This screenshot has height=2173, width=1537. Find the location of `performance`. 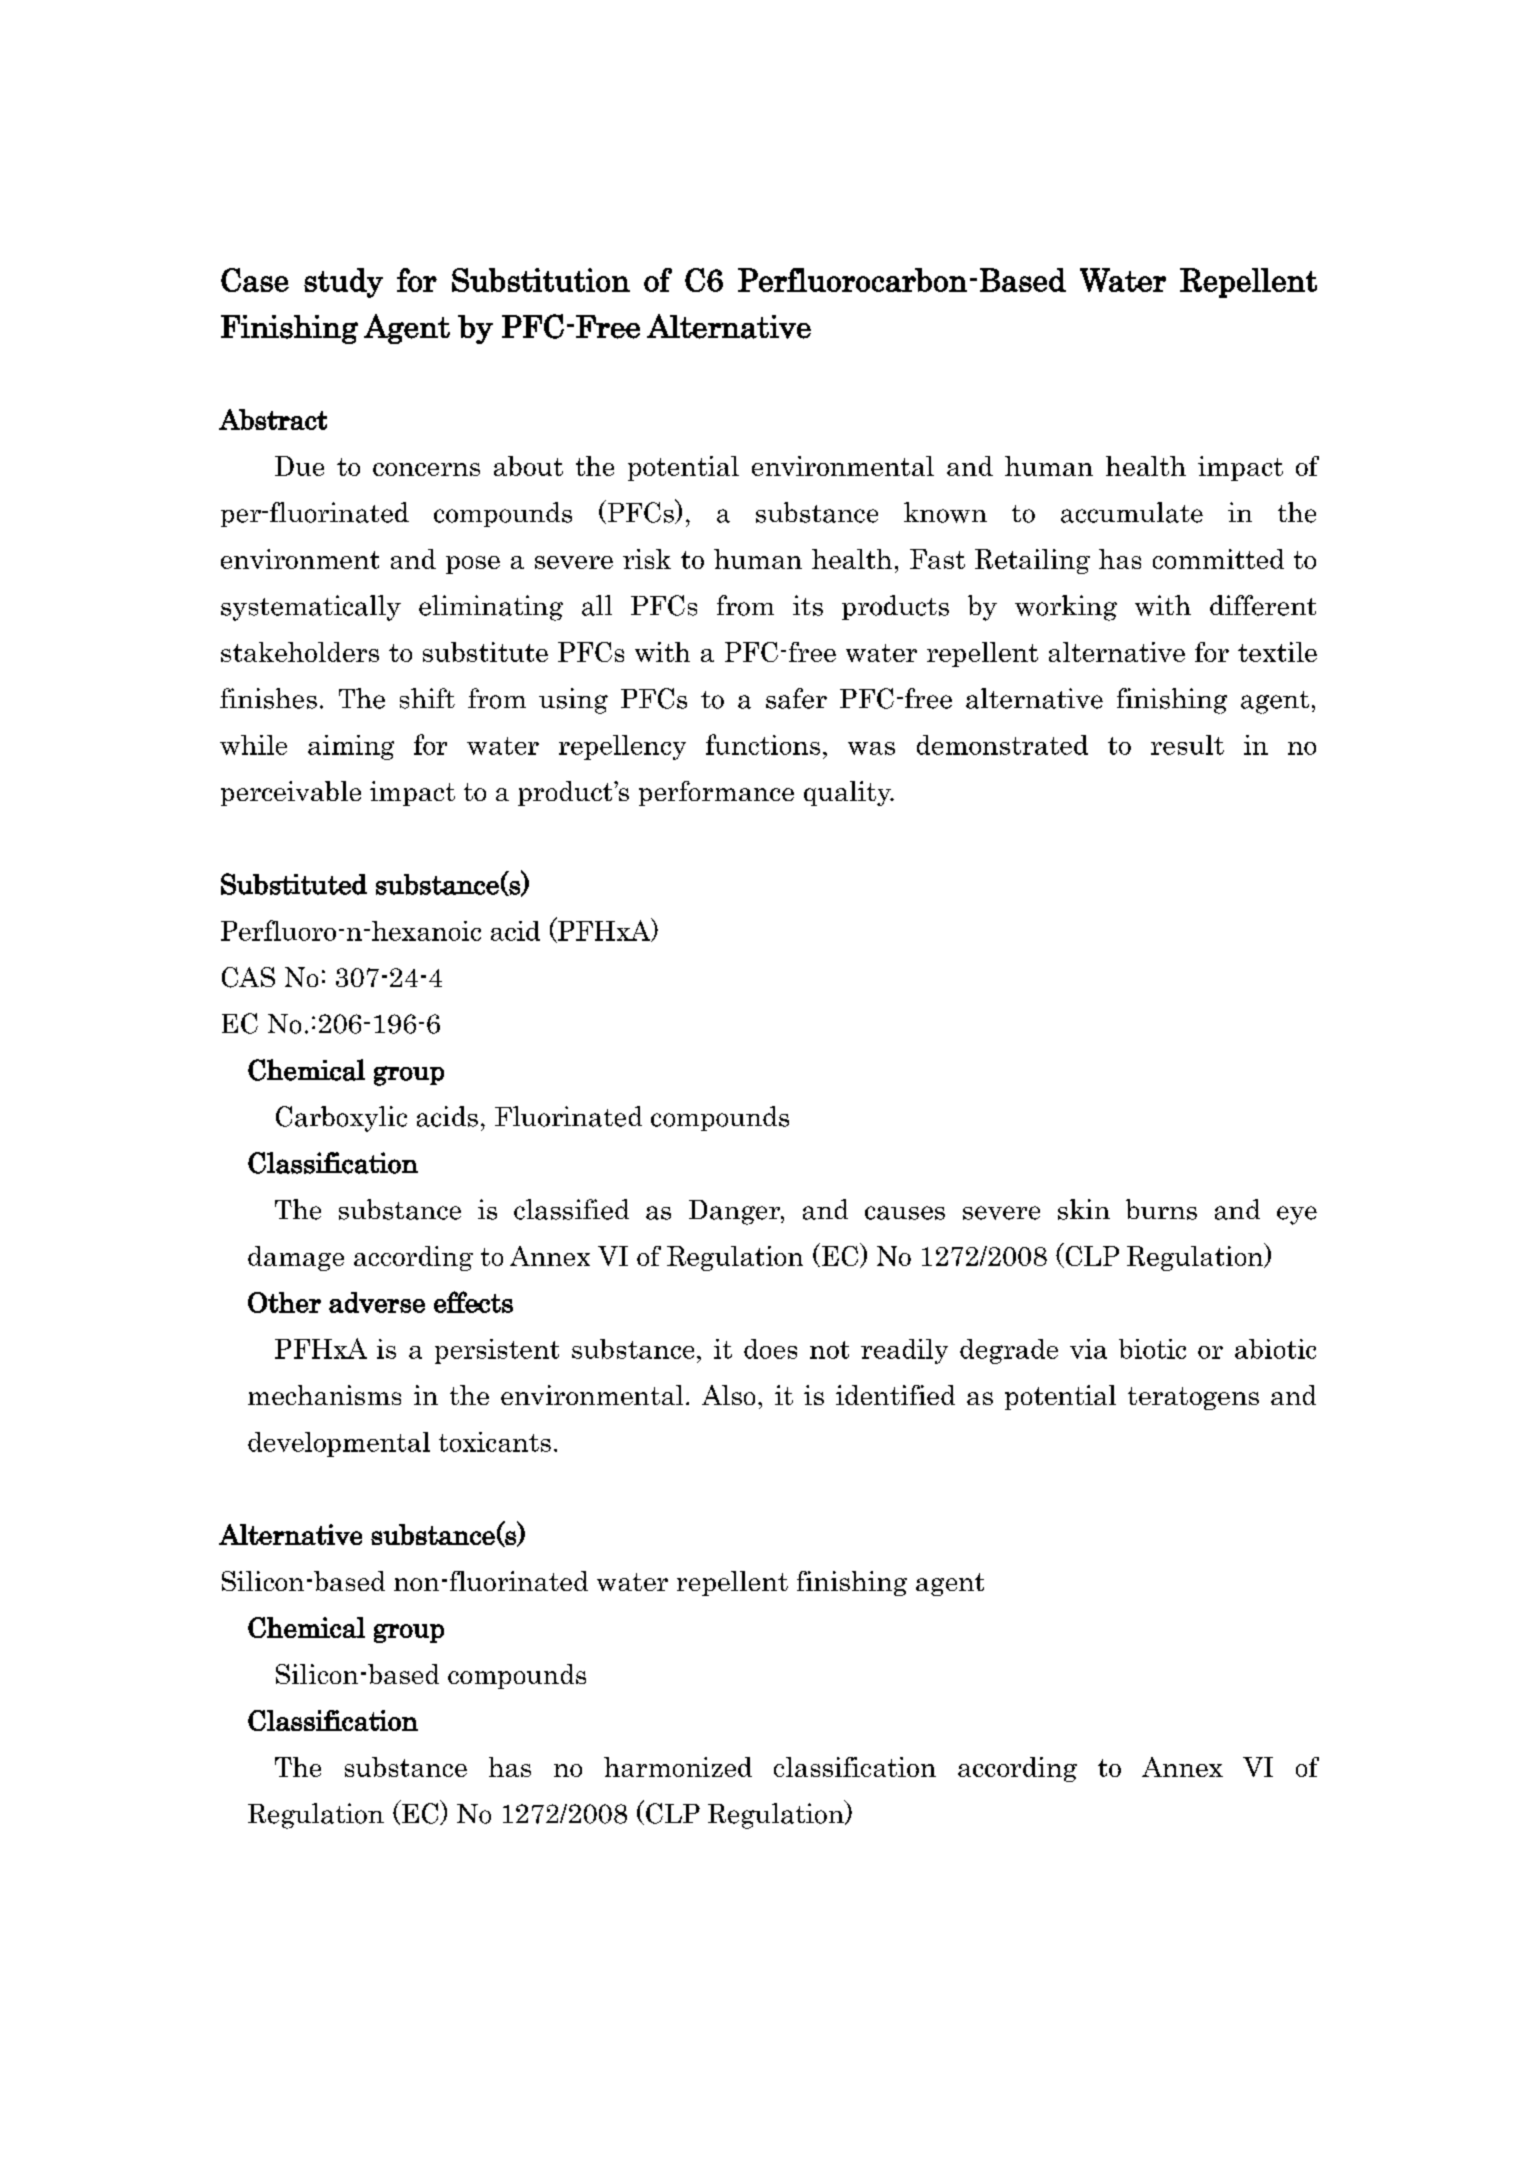

performance is located at coordinates (716, 793).
